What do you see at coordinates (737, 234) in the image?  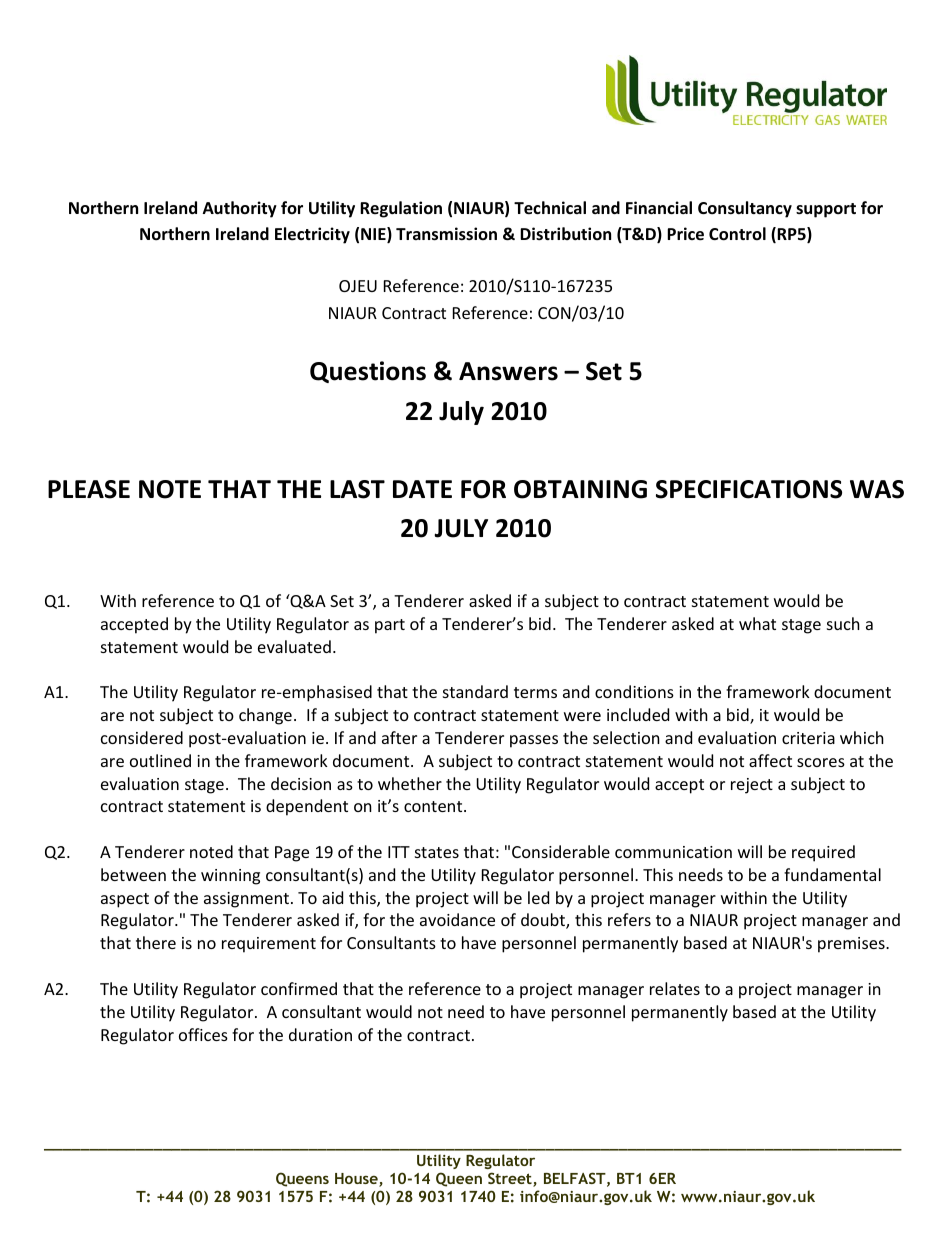 I see `Control` at bounding box center [737, 234].
